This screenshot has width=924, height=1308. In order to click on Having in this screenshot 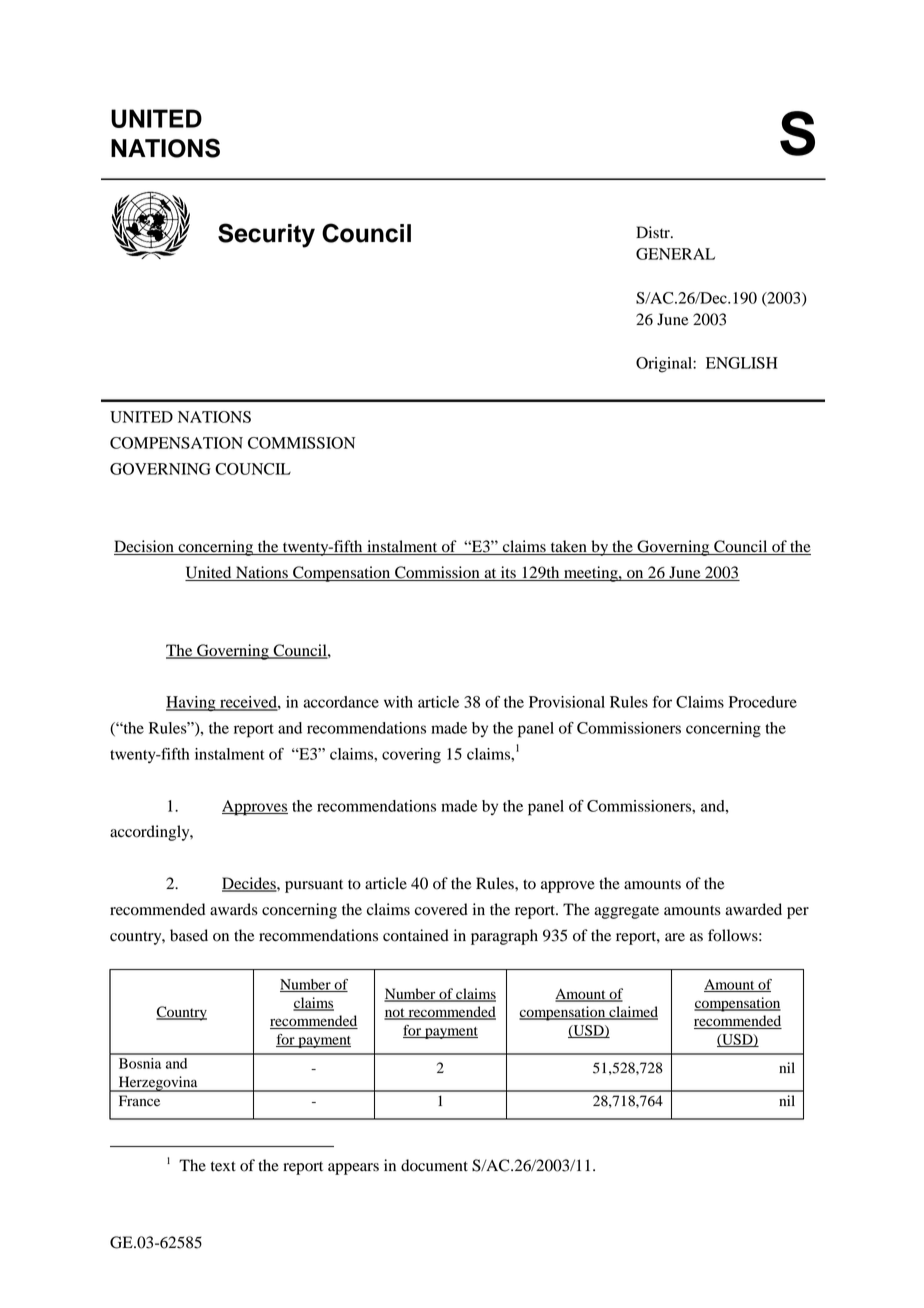, I will do `click(192, 704)`.
